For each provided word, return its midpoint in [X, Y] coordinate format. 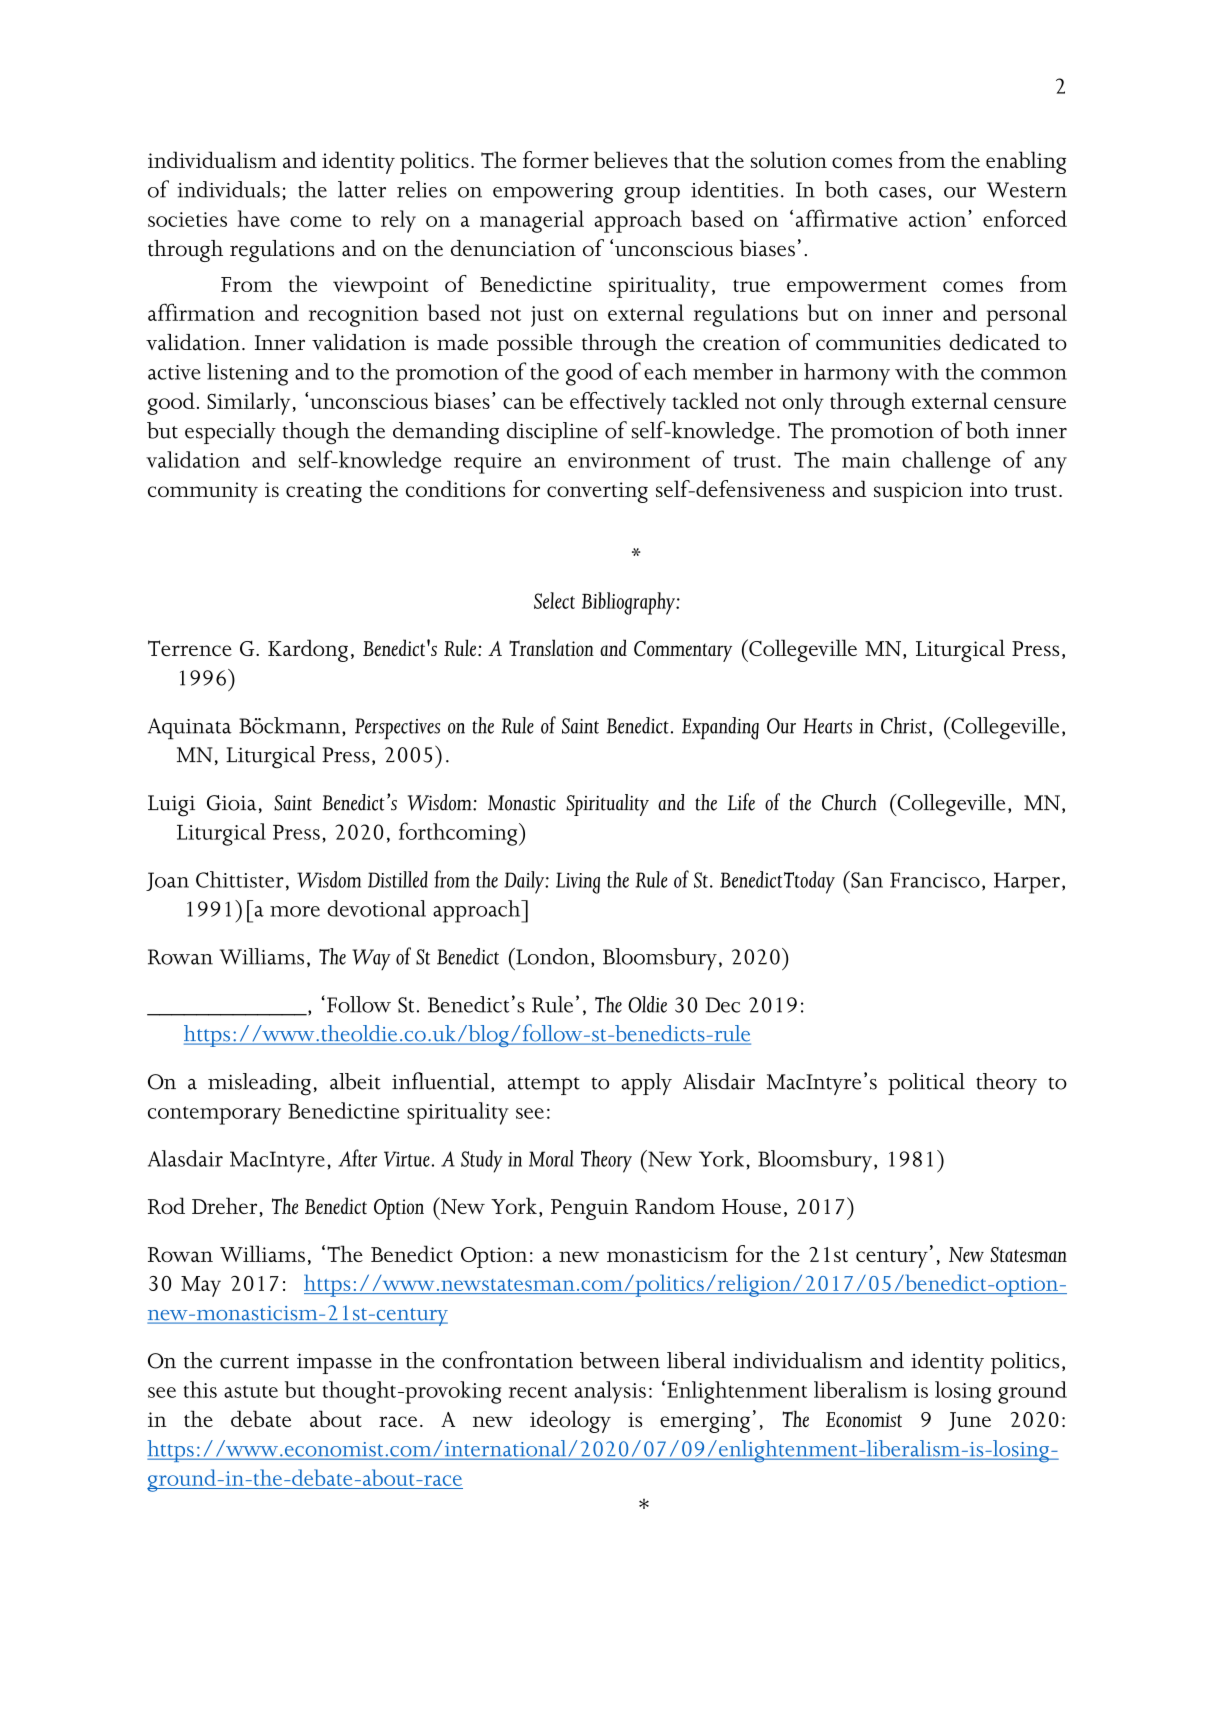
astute [251, 1391]
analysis [610, 1392]
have [258, 218]
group [652, 195]
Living [578, 883]
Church [849, 802]
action [939, 219]
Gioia [232, 803]
